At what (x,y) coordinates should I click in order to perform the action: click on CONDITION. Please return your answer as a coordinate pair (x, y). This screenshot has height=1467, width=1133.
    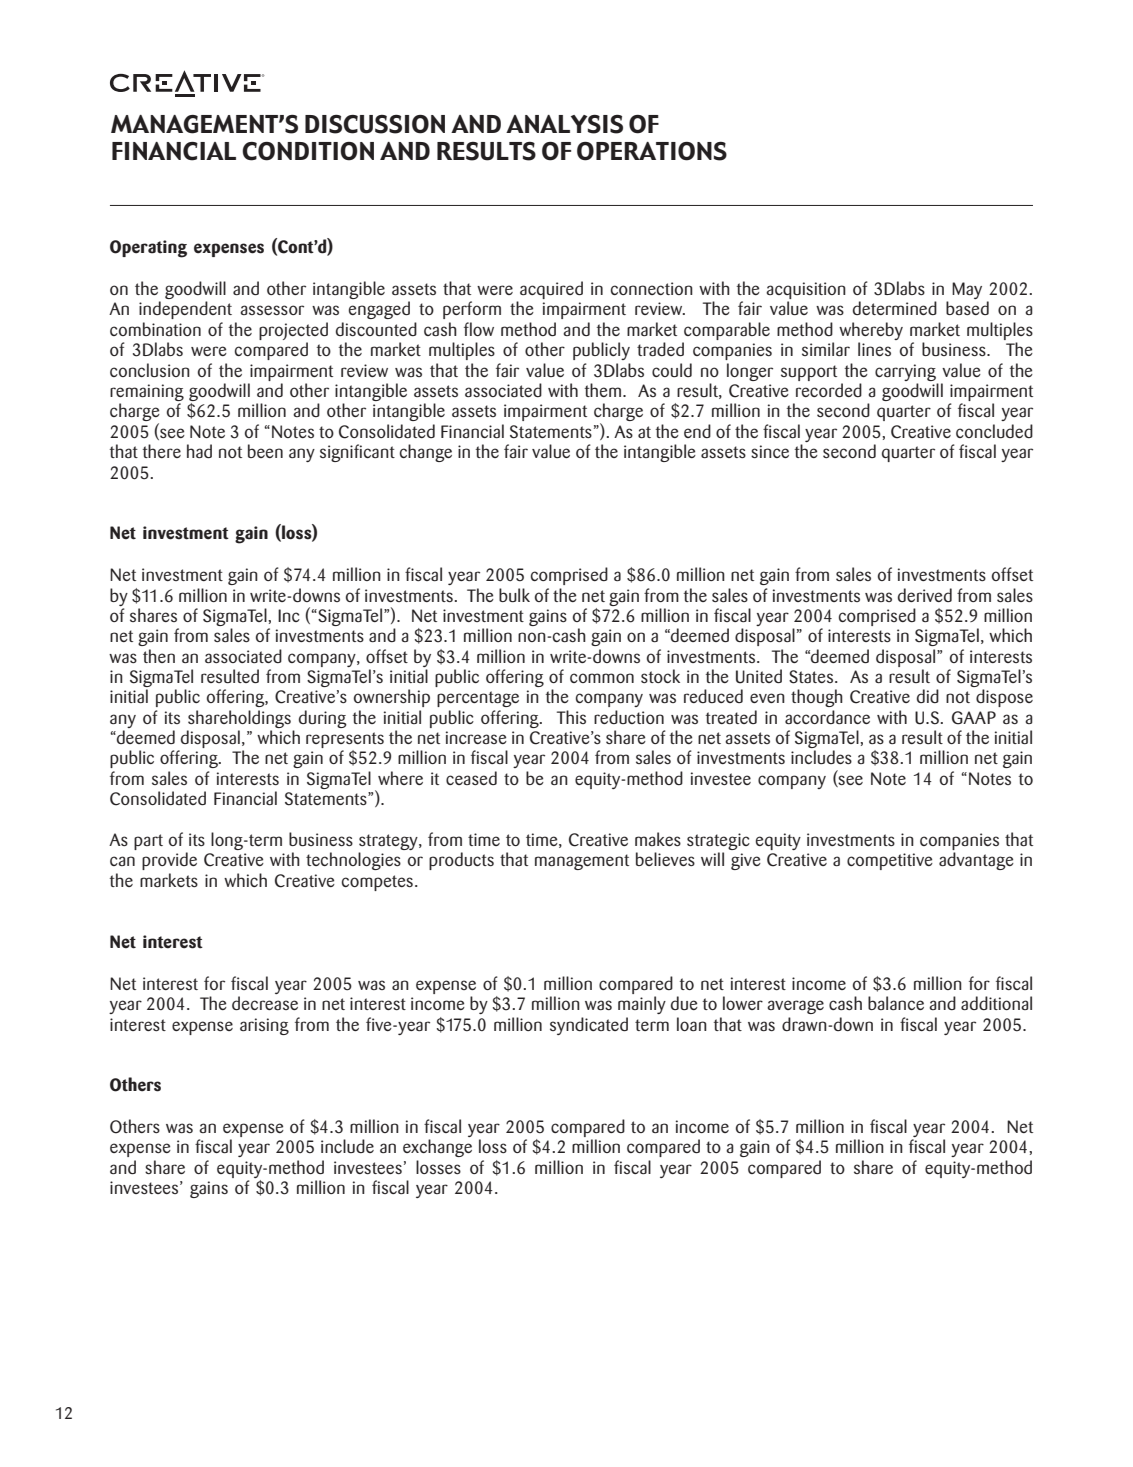
    Looking at the image, I should click on (308, 151).
